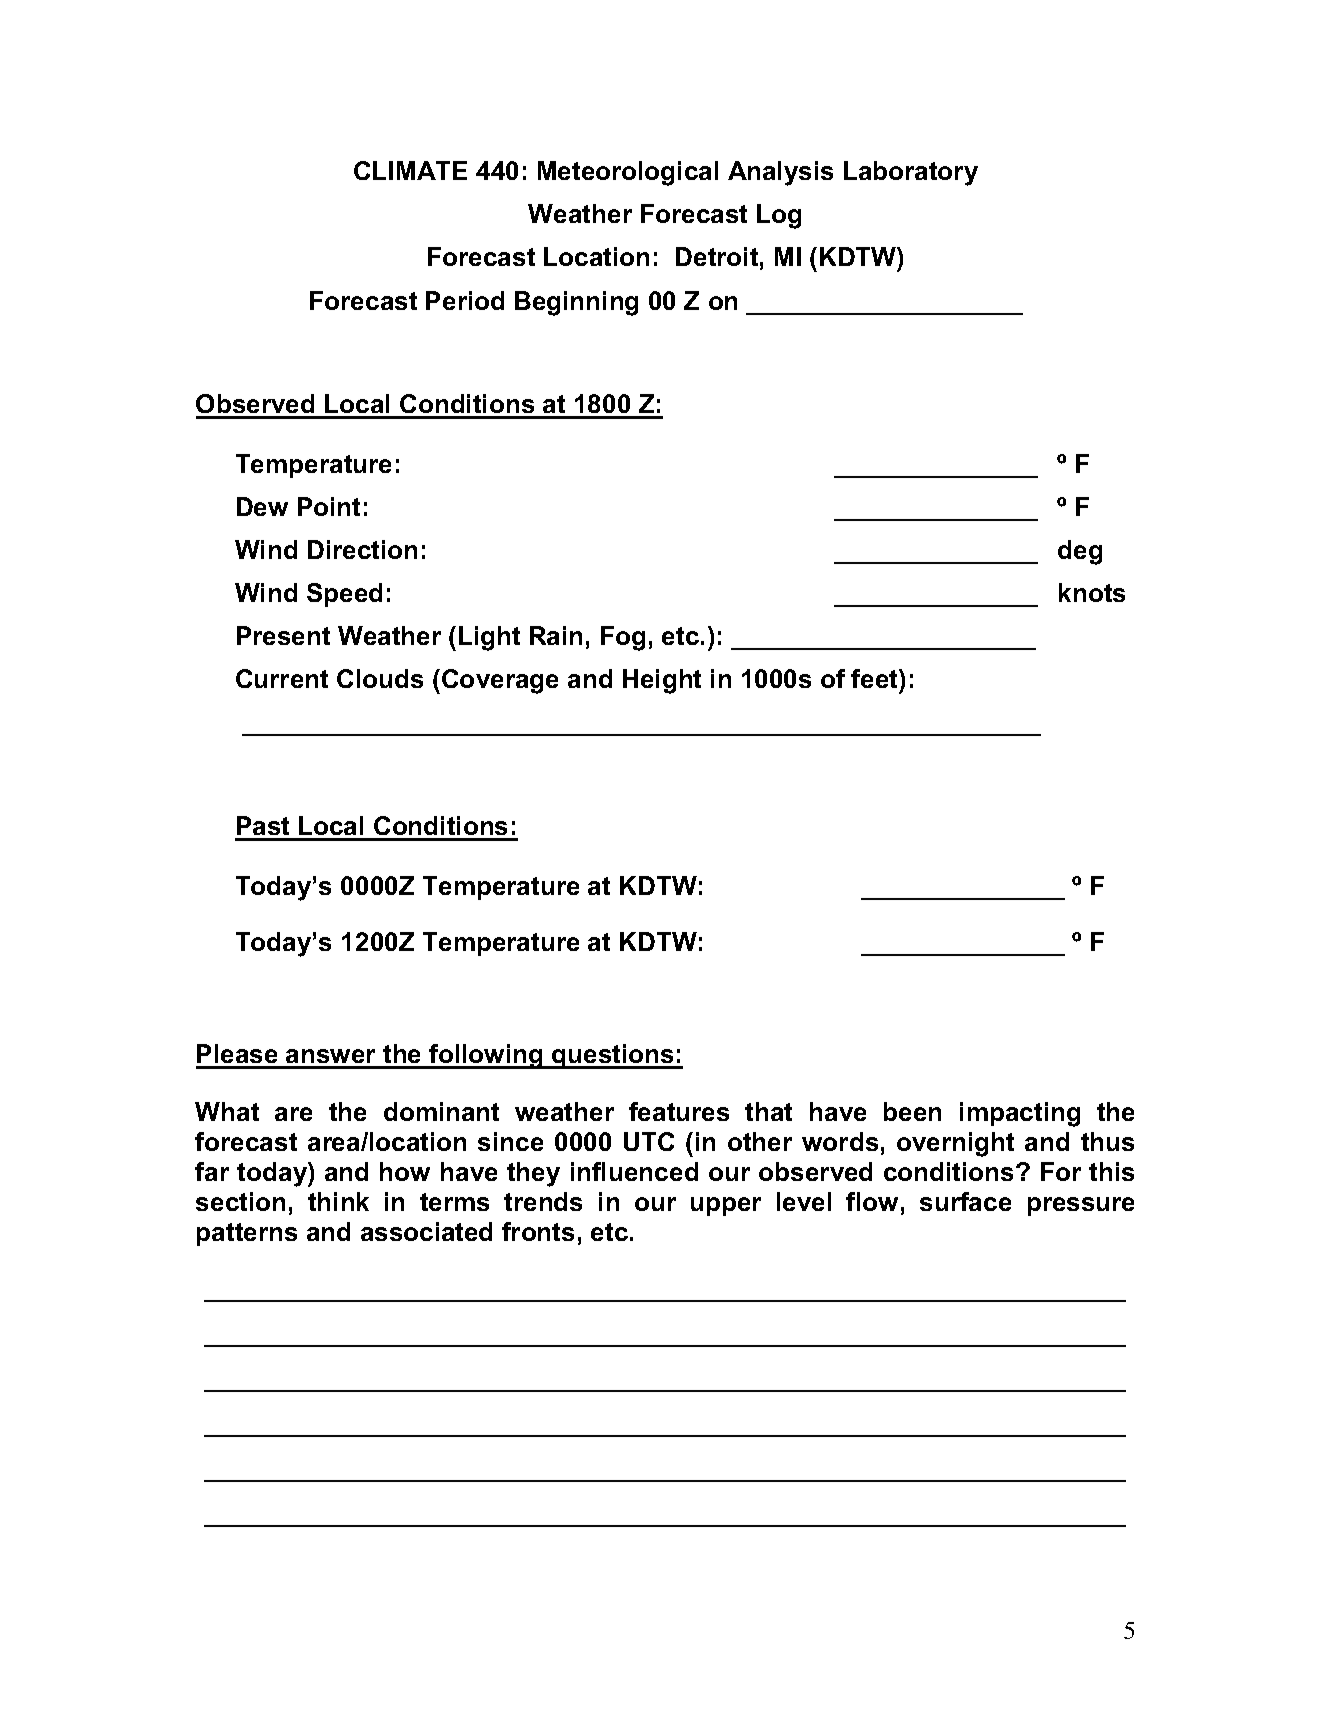 Image resolution: width=1332 pixels, height=1724 pixels. Describe the element at coordinates (628, 173) in the document. I see `Meteorological` at that location.
